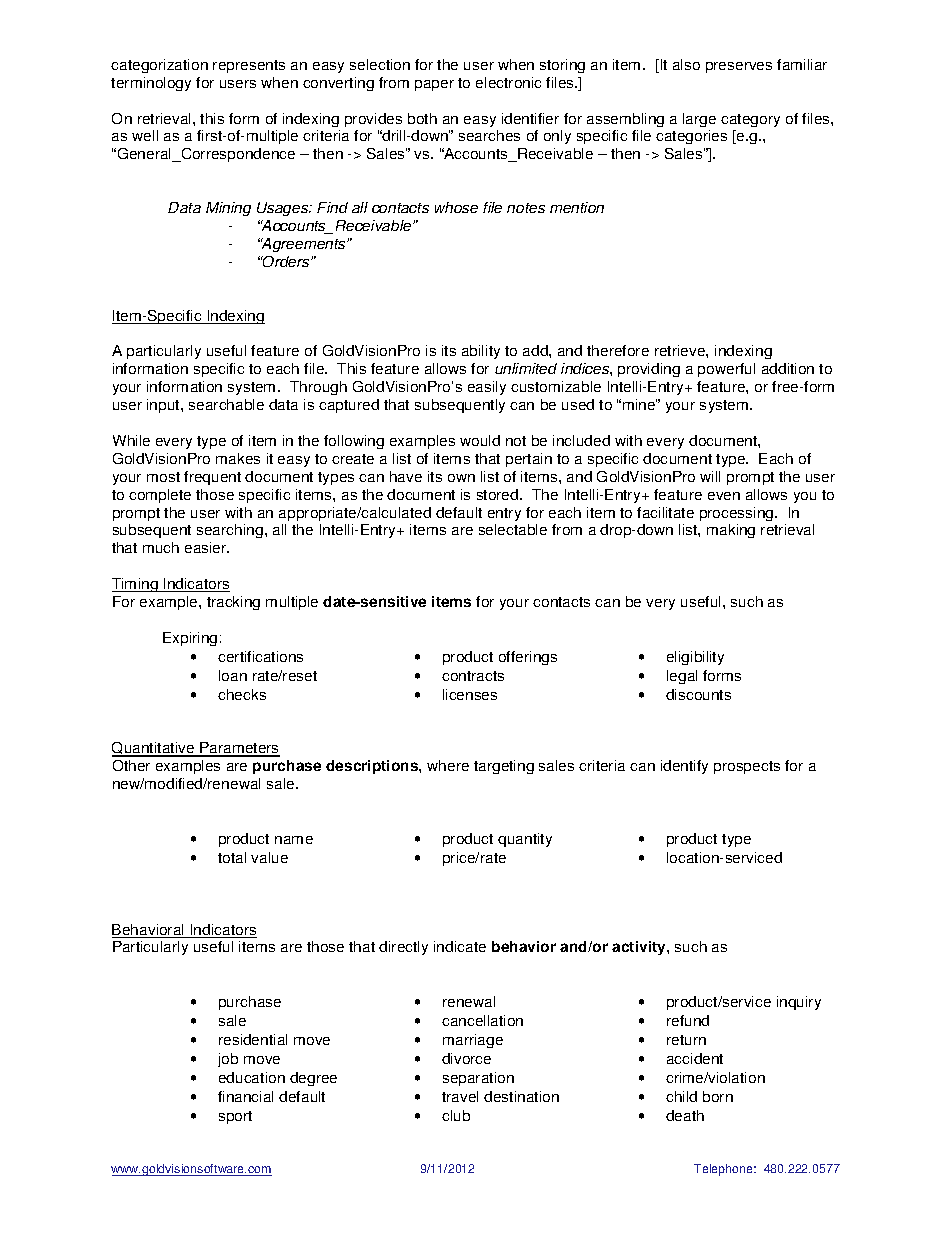 The height and width of the screenshot is (1233, 952). I want to click on making, so click(731, 531).
